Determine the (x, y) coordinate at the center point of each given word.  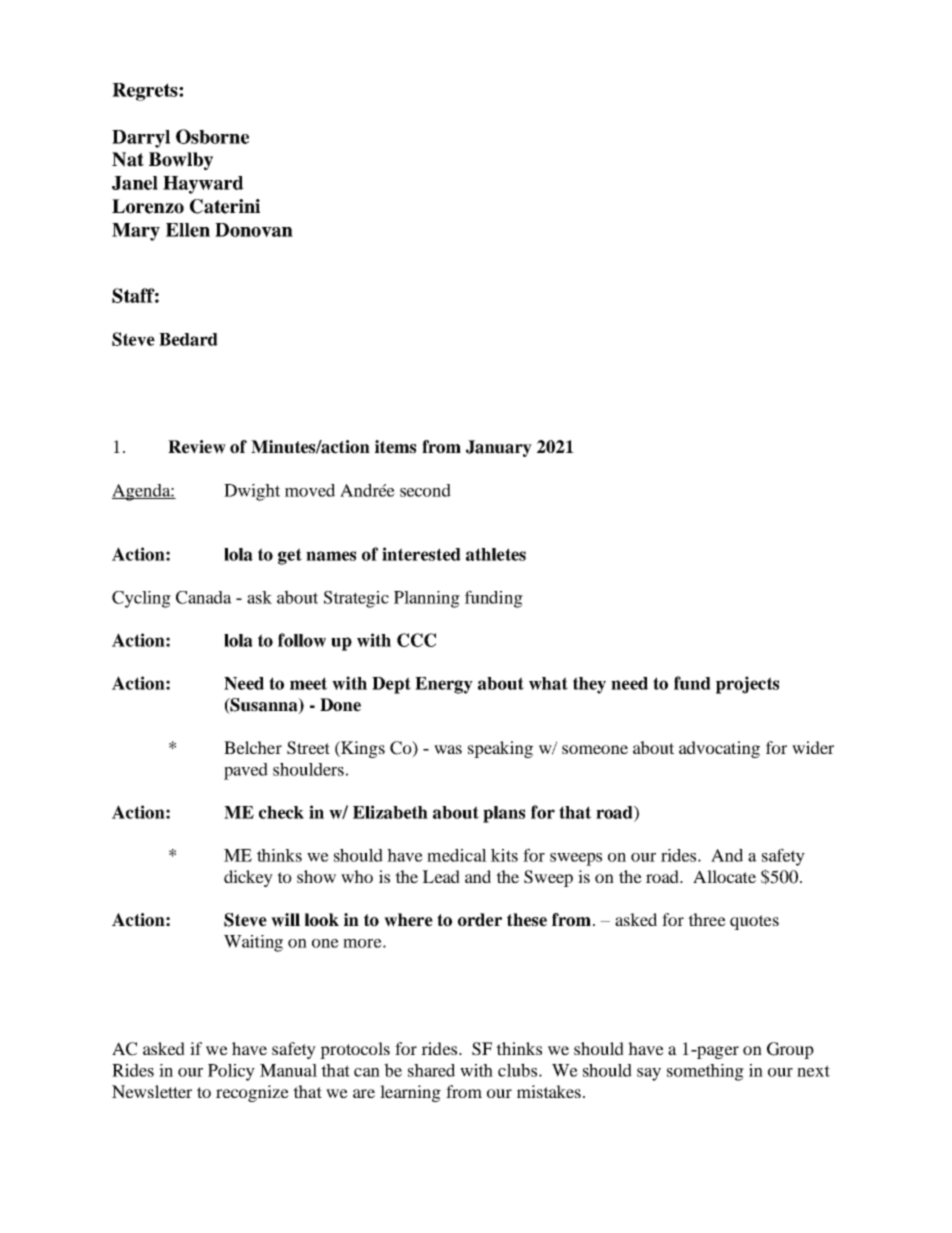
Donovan (254, 230)
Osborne (212, 136)
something (705, 1072)
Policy (231, 1072)
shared (431, 1070)
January (499, 448)
